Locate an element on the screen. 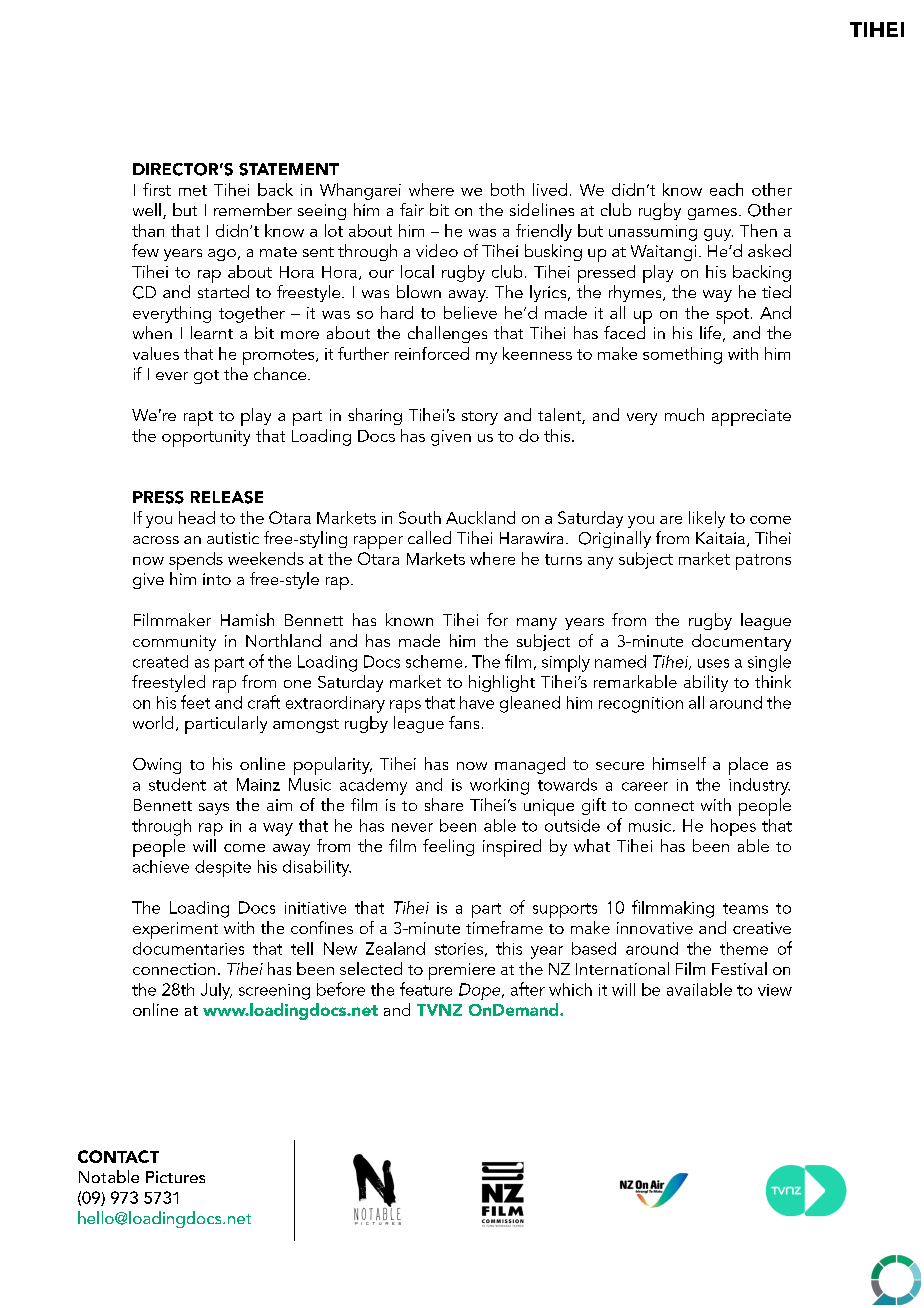 The height and width of the screenshot is (1308, 924). documentaries is located at coordinates (188, 948).
